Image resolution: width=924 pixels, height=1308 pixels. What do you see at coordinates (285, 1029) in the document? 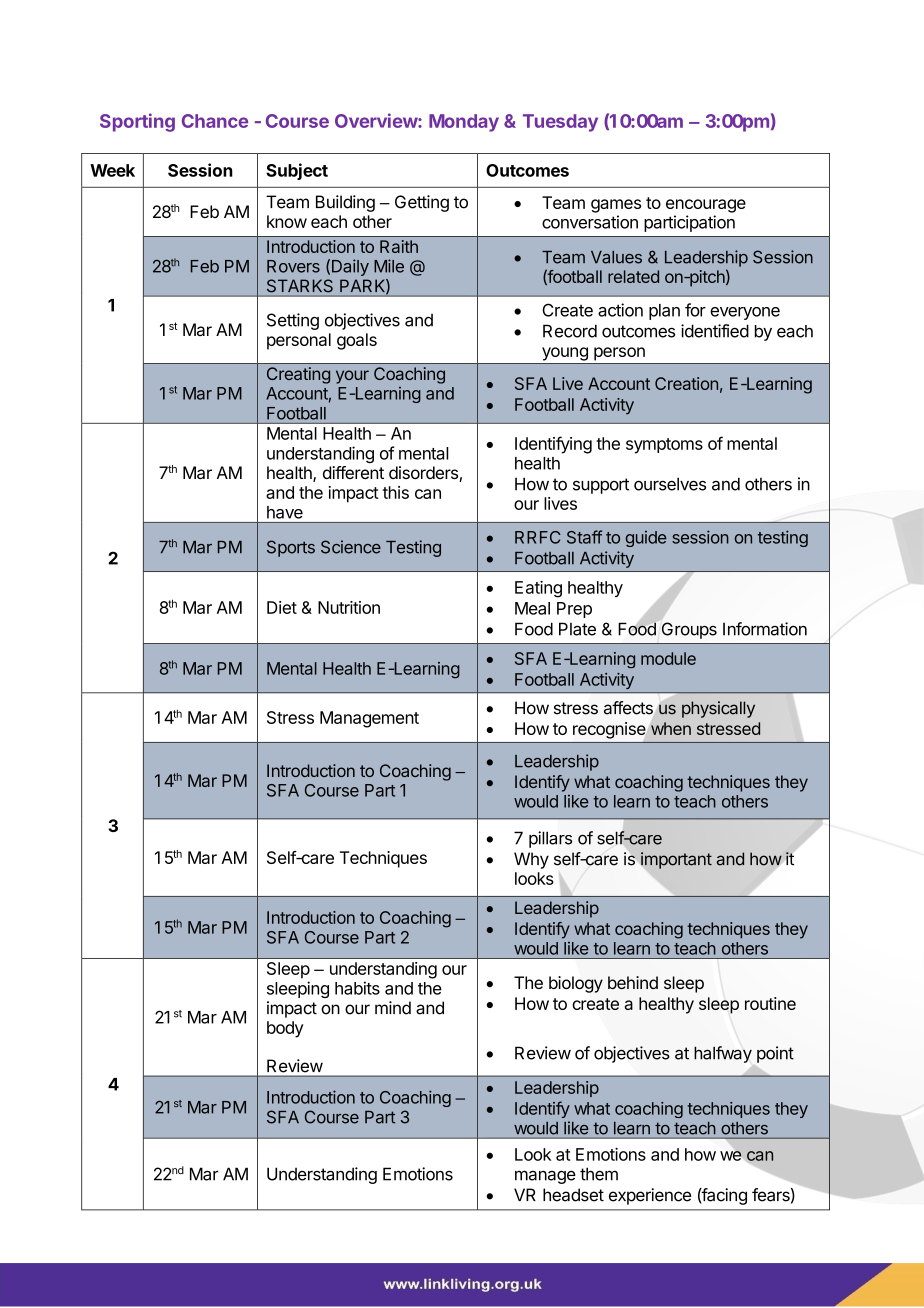
I see `body` at bounding box center [285, 1029].
